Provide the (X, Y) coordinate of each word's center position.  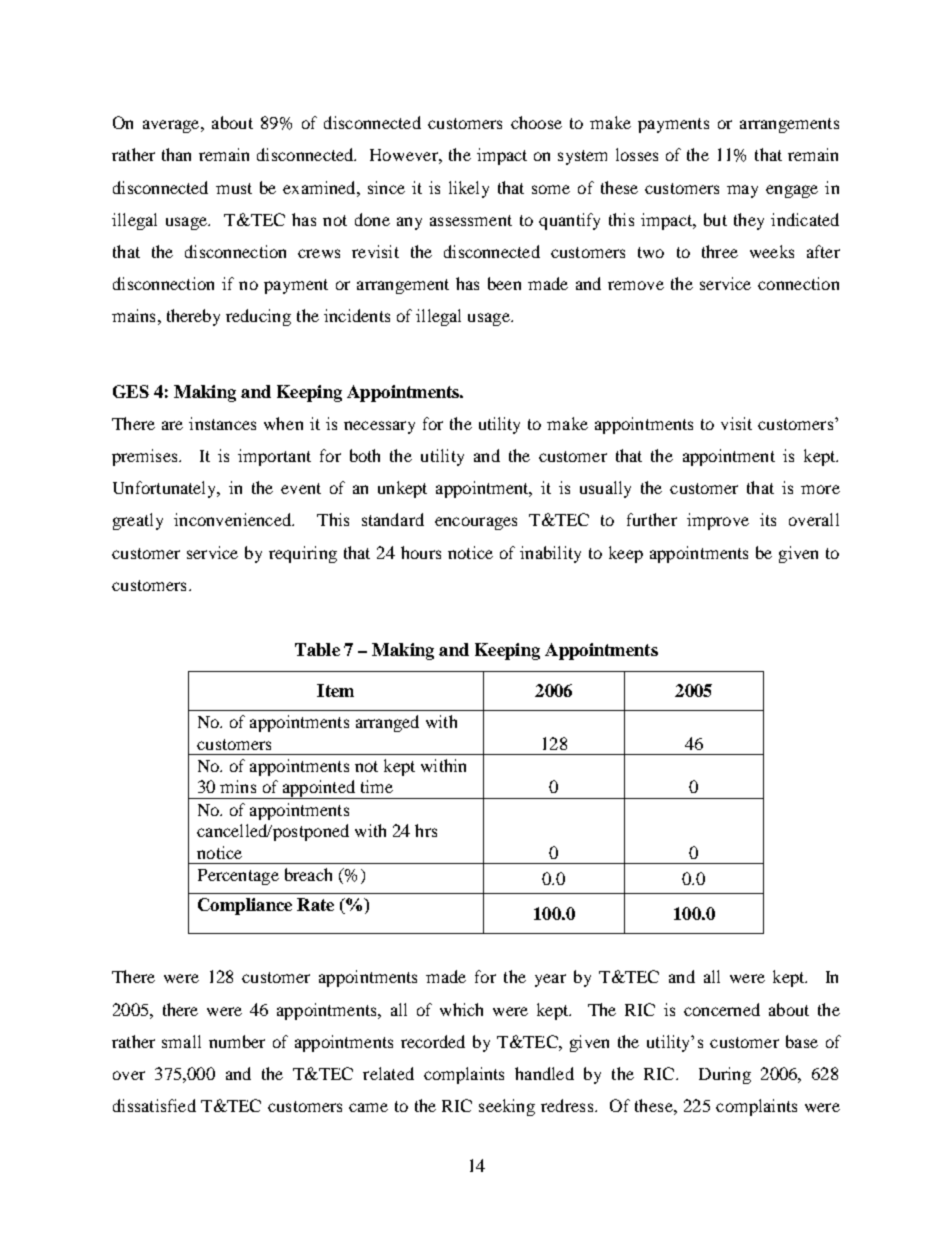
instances (222, 423)
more (820, 489)
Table (317, 649)
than (176, 154)
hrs (426, 830)
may (742, 191)
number (237, 1041)
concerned (722, 1009)
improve (718, 521)
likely (469, 189)
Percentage (238, 877)
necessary (379, 427)
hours (421, 552)
